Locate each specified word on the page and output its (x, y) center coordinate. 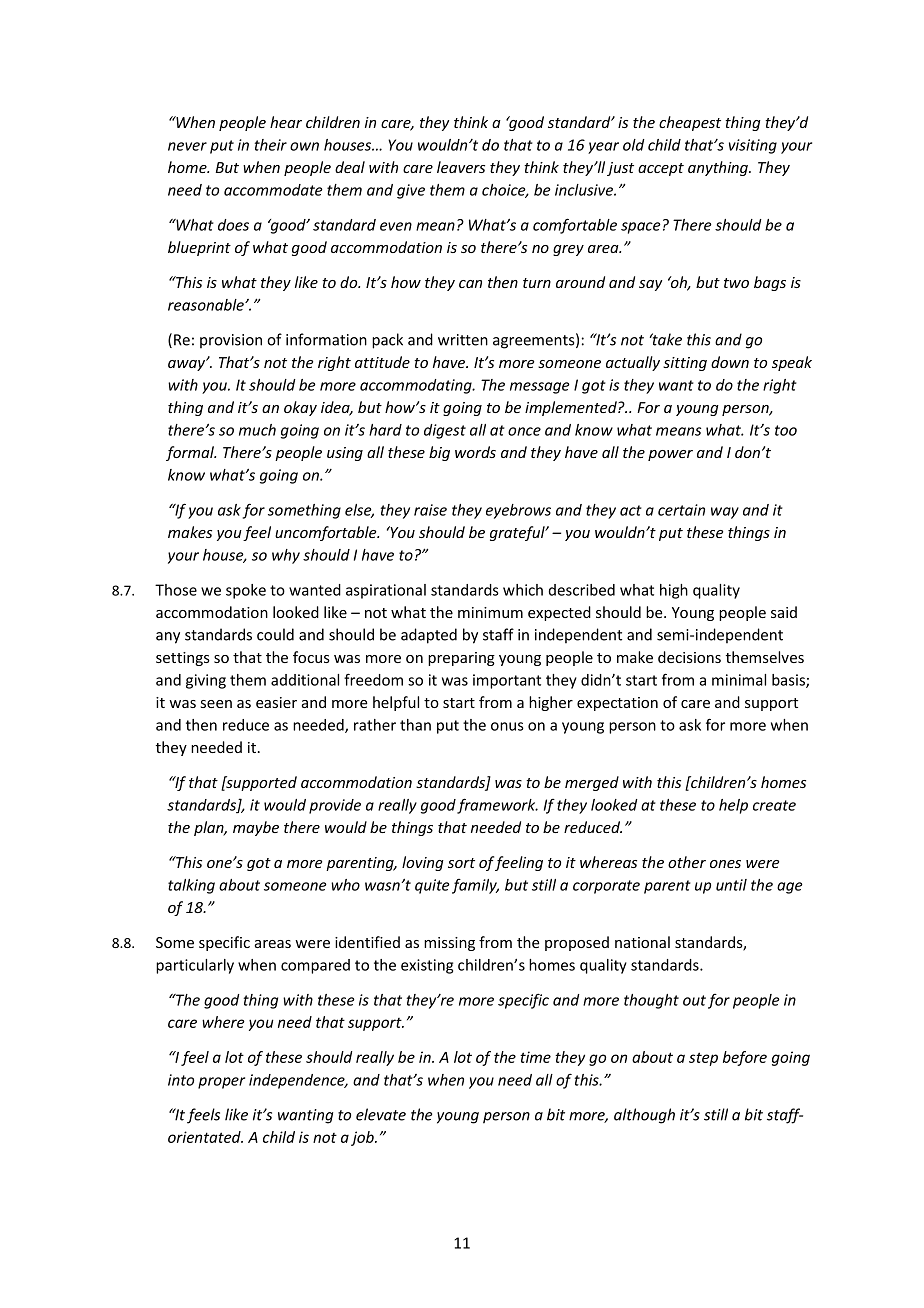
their (271, 145)
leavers (461, 167)
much (257, 430)
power (670, 455)
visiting (753, 146)
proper (221, 1083)
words (475, 452)
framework (497, 806)
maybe (256, 828)
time (535, 1057)
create (774, 805)
